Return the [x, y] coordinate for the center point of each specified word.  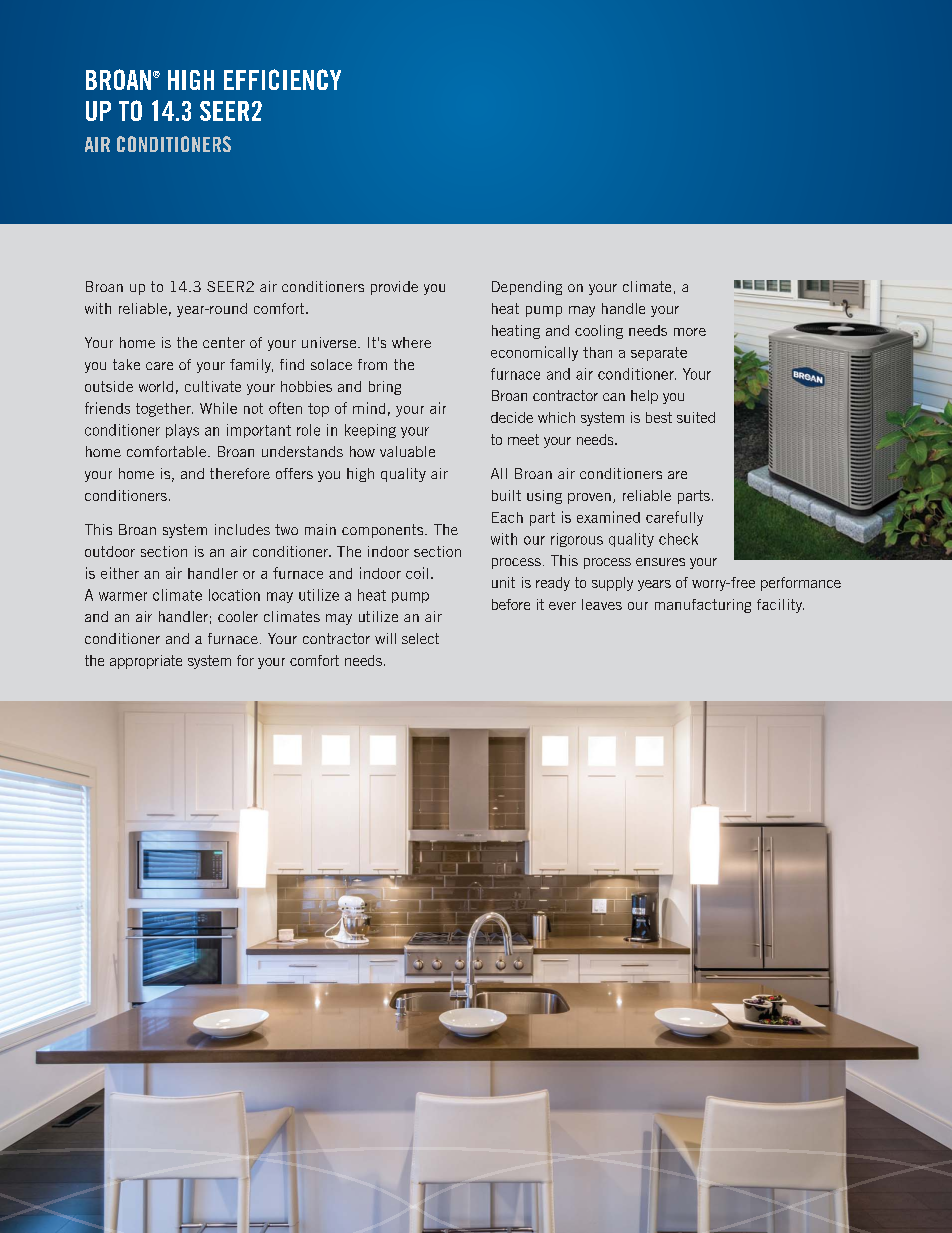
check [678, 539]
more [690, 332]
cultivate [213, 386]
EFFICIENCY [282, 79]
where [411, 342]
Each [507, 517]
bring [385, 388]
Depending [527, 288]
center [224, 342]
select [420, 638]
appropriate [146, 662]
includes [242, 529]
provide [394, 288]
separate [659, 354]
